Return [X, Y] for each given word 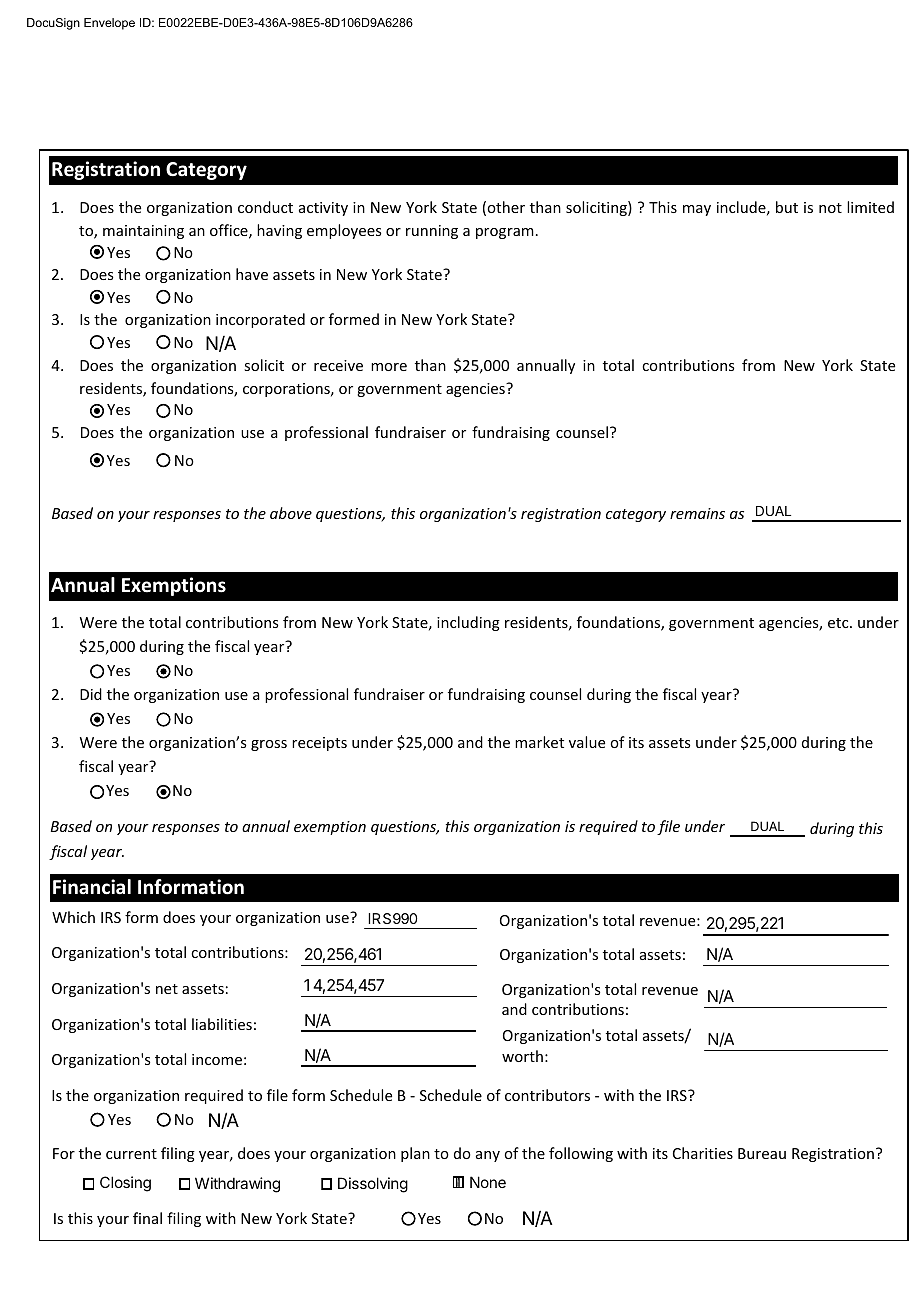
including [468, 623]
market [539, 742]
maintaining [143, 232]
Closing [125, 1184]
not [830, 208]
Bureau [762, 1153]
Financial [92, 887]
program [505, 233]
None [488, 1182]
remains [697, 513]
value [587, 742]
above [291, 513]
